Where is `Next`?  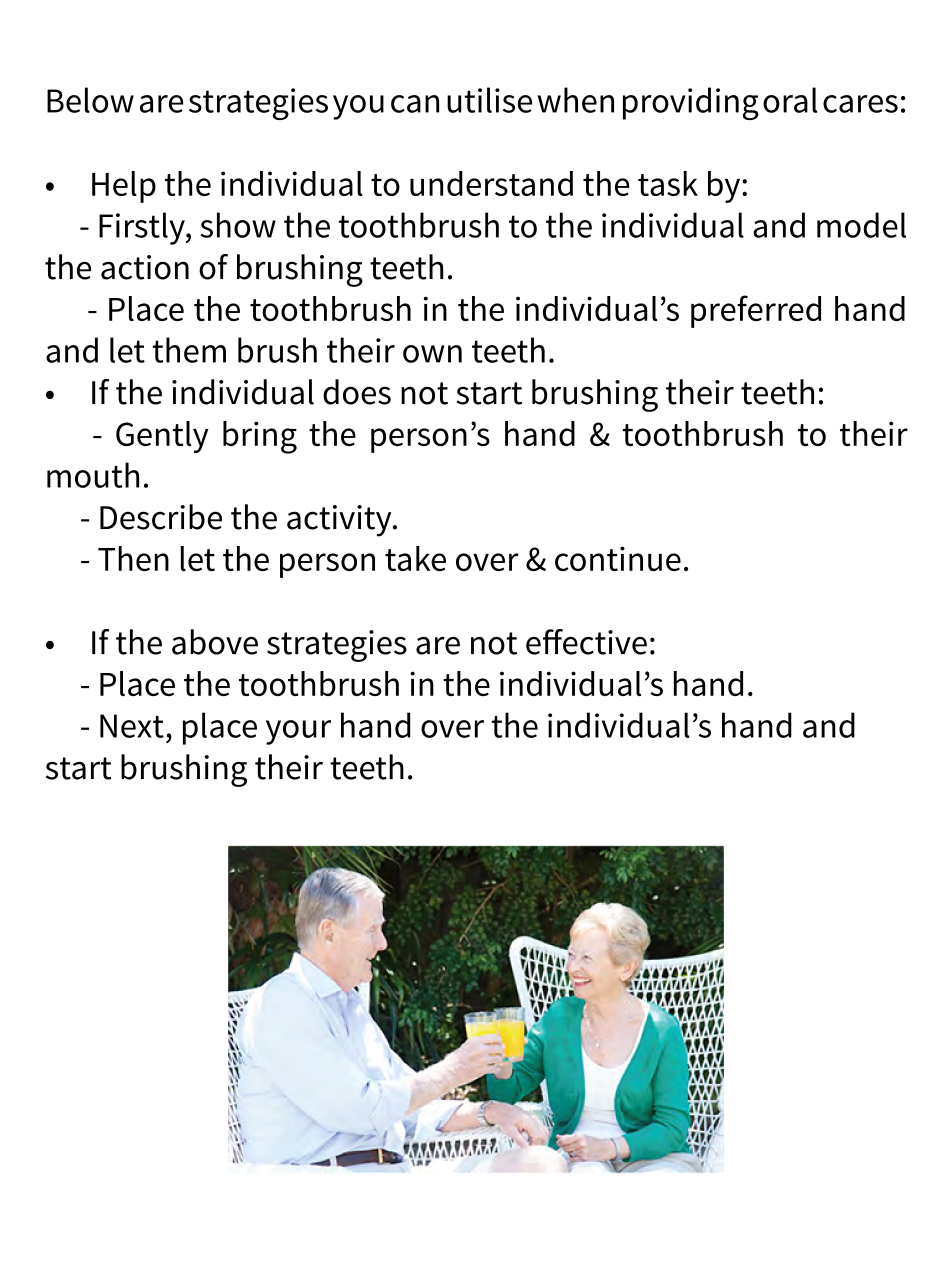 Next is located at coordinates (132, 726).
